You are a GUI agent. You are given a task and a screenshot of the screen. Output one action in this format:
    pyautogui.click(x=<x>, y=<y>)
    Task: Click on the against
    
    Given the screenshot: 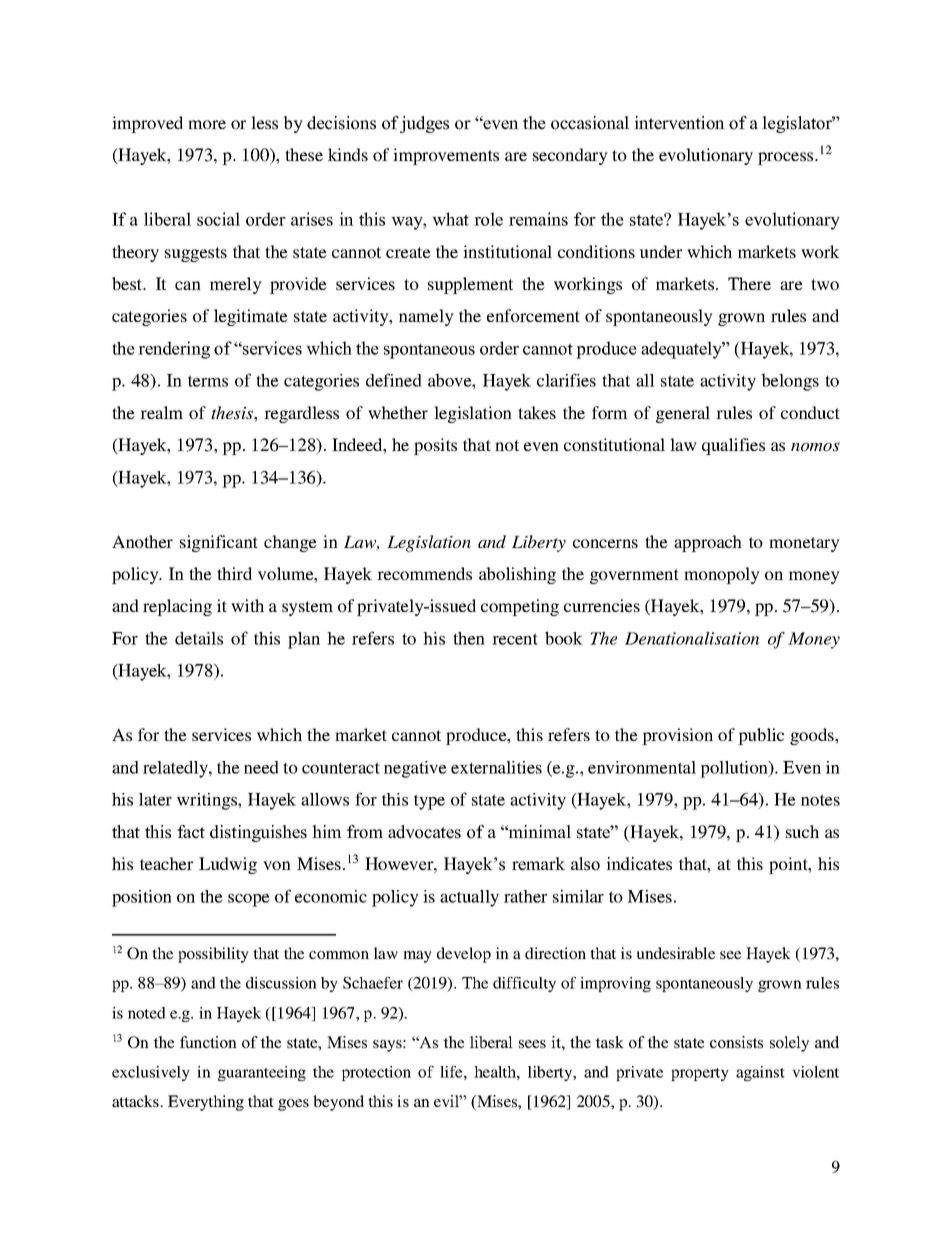 What is the action you would take?
    pyautogui.click(x=760, y=1073)
